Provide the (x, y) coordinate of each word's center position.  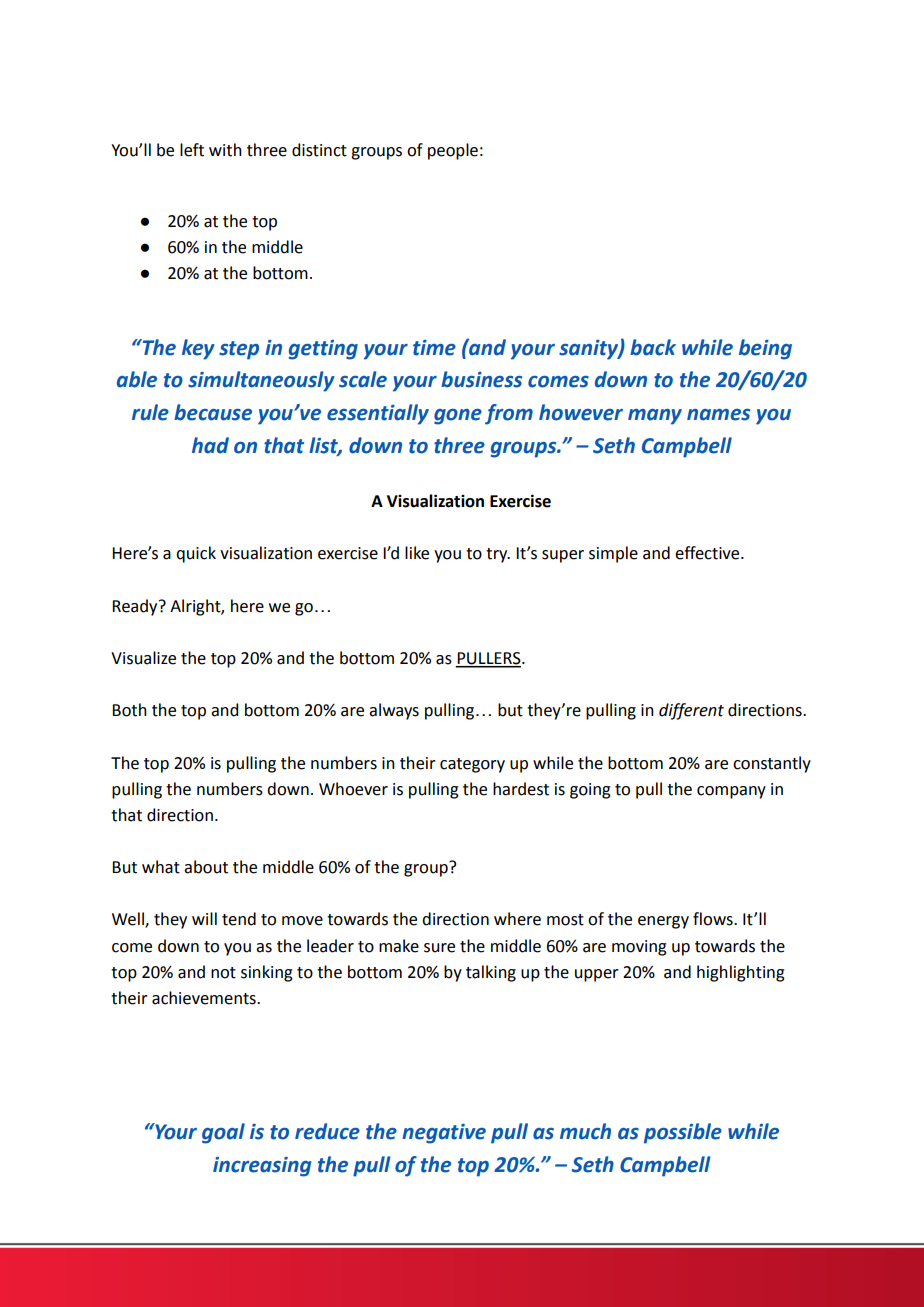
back (653, 347)
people (453, 151)
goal (223, 1133)
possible (683, 1133)
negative (444, 1134)
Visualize (143, 658)
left (192, 150)
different (691, 711)
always (394, 711)
